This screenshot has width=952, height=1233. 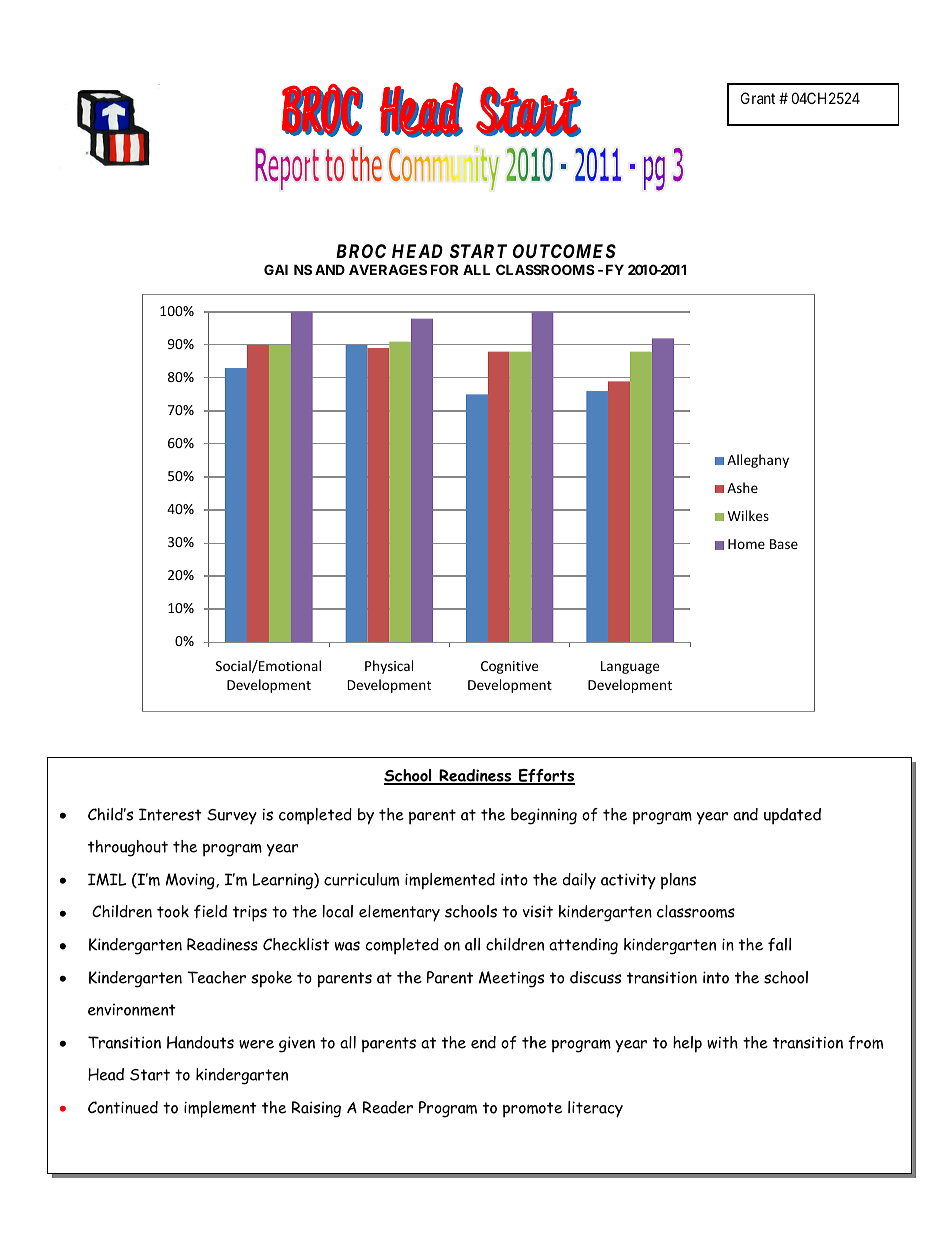 What do you see at coordinates (276, 269) in the screenshot?
I see `GAI` at bounding box center [276, 269].
